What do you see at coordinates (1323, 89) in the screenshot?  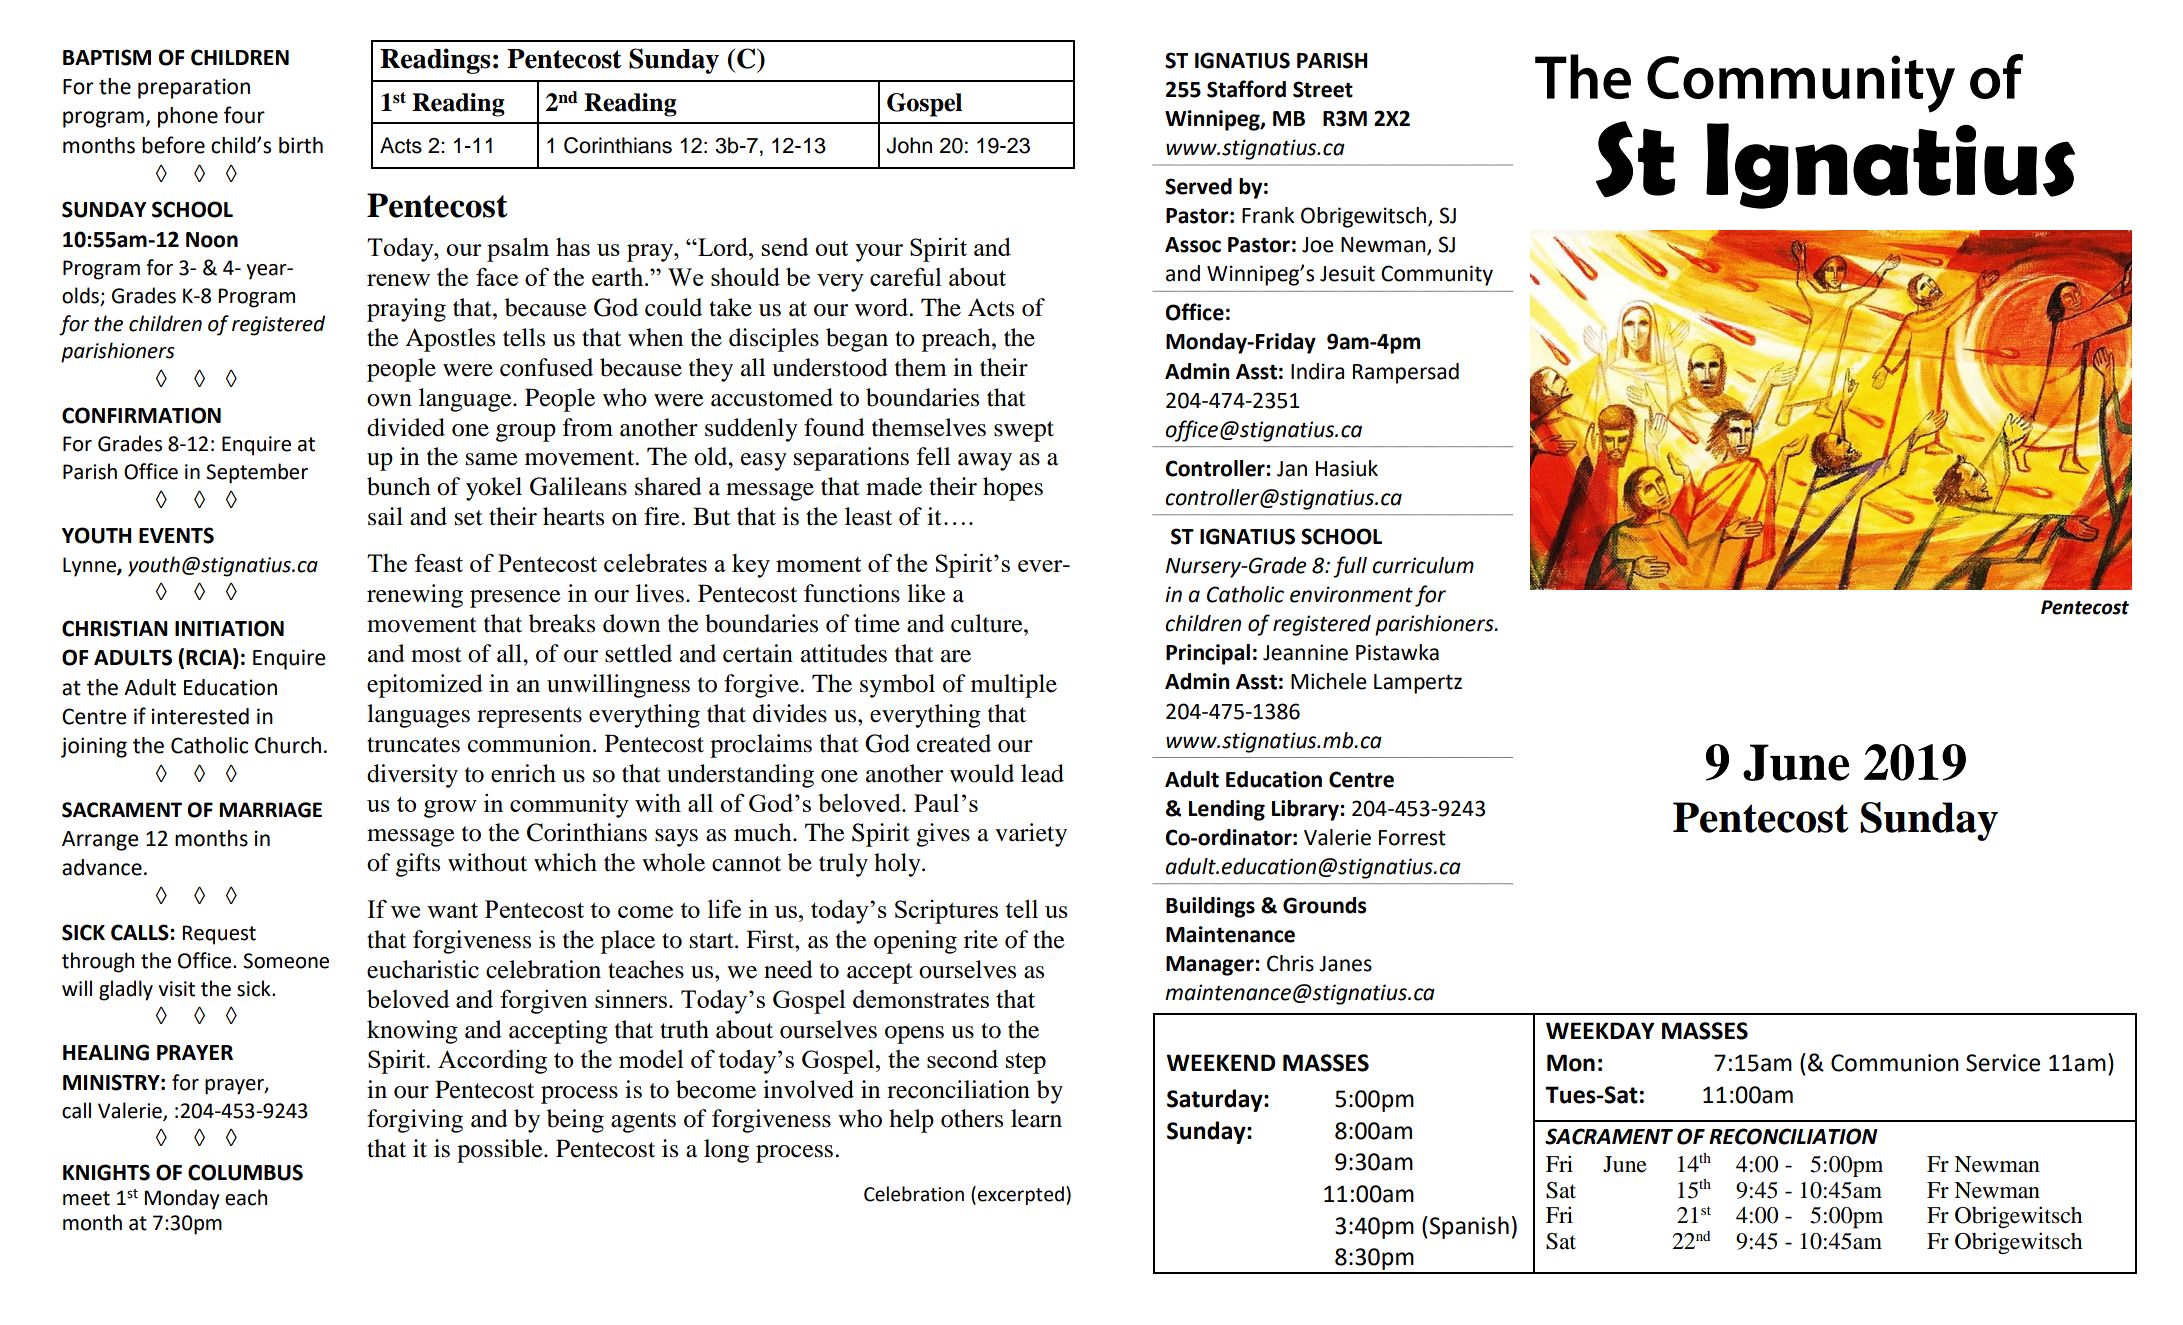 I see `Street` at bounding box center [1323, 89].
